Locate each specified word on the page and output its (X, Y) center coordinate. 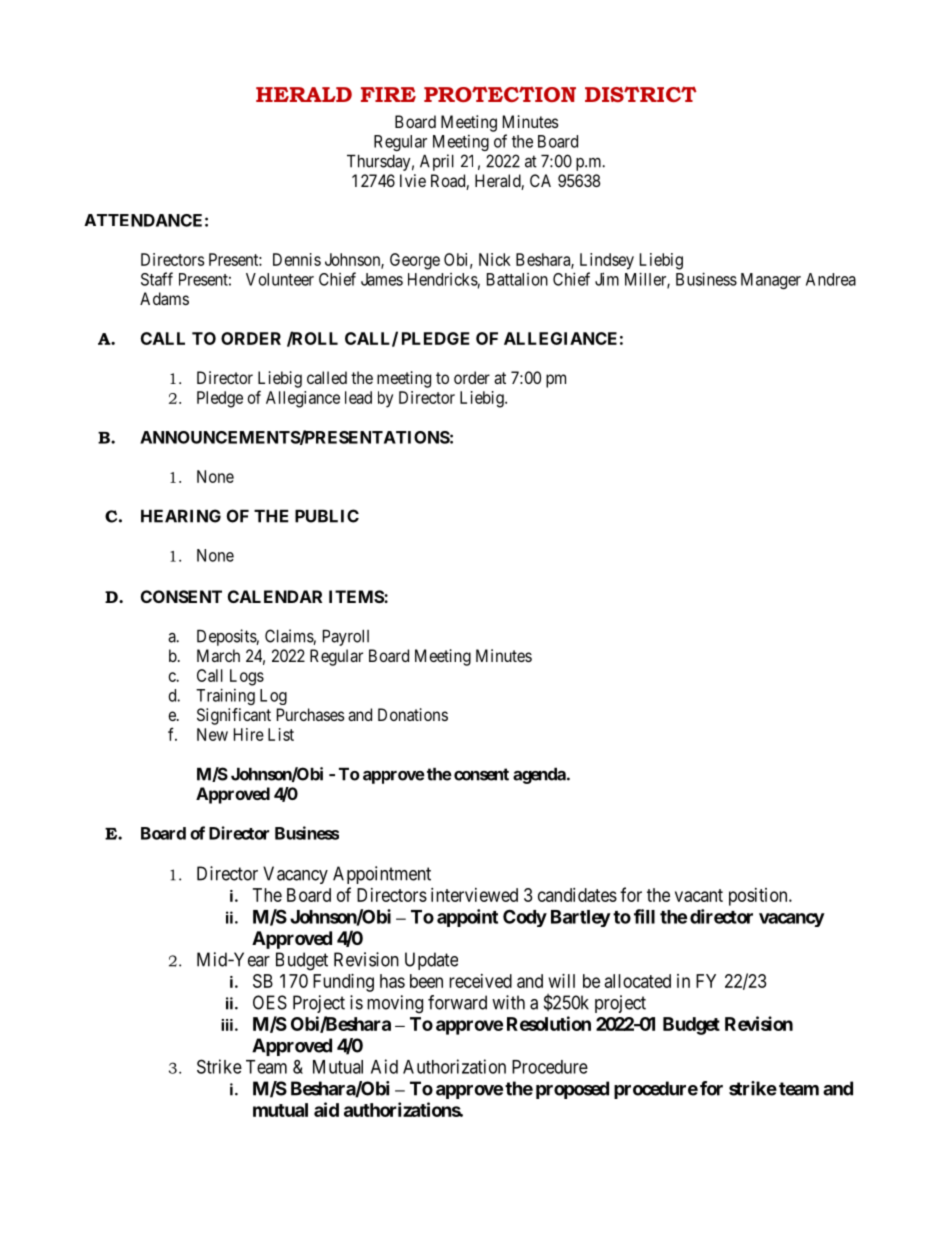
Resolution (549, 1023)
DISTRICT (641, 94)
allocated (638, 981)
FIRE (388, 94)
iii (227, 1025)
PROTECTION (500, 94)
